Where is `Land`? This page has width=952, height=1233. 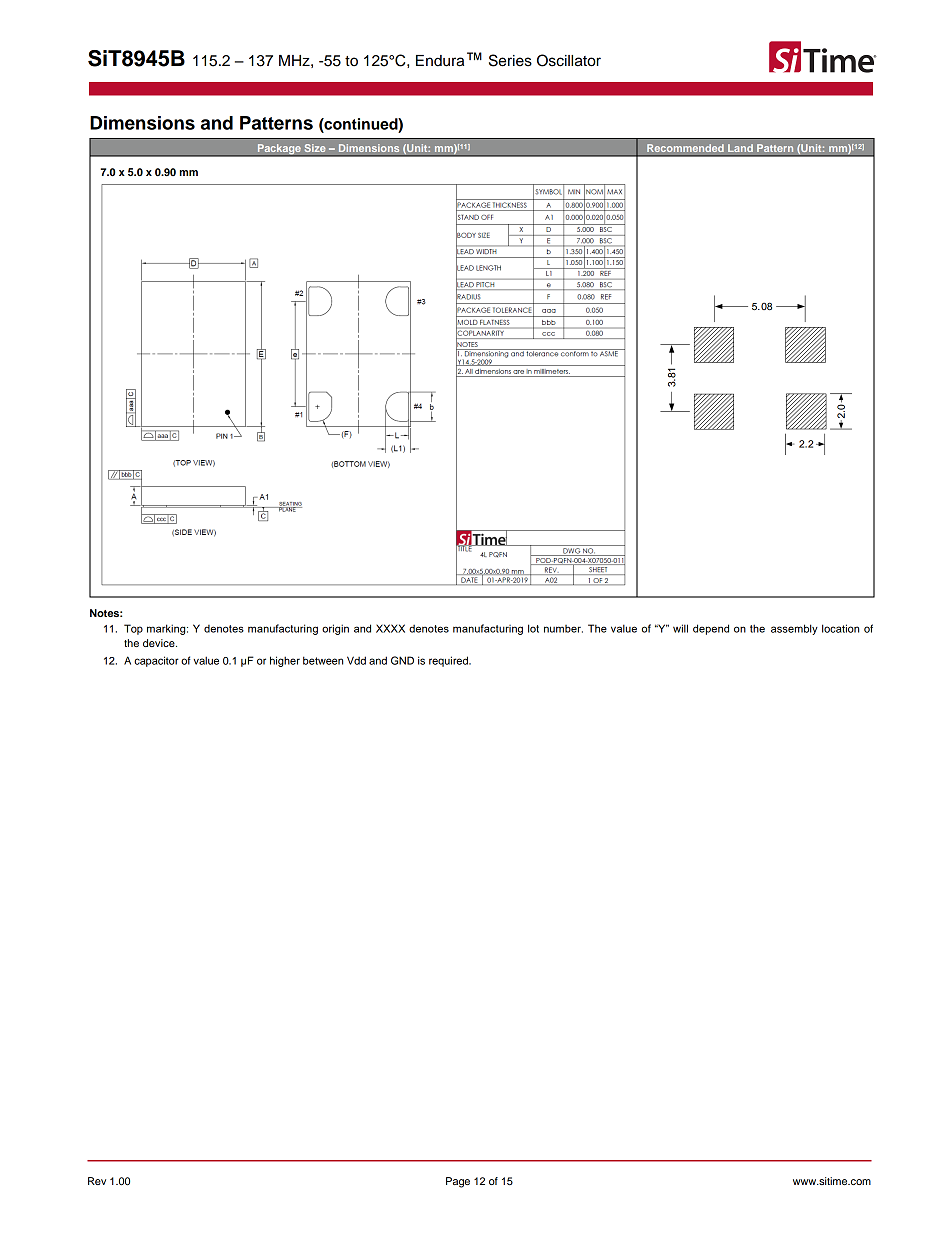 Land is located at coordinates (740, 148).
